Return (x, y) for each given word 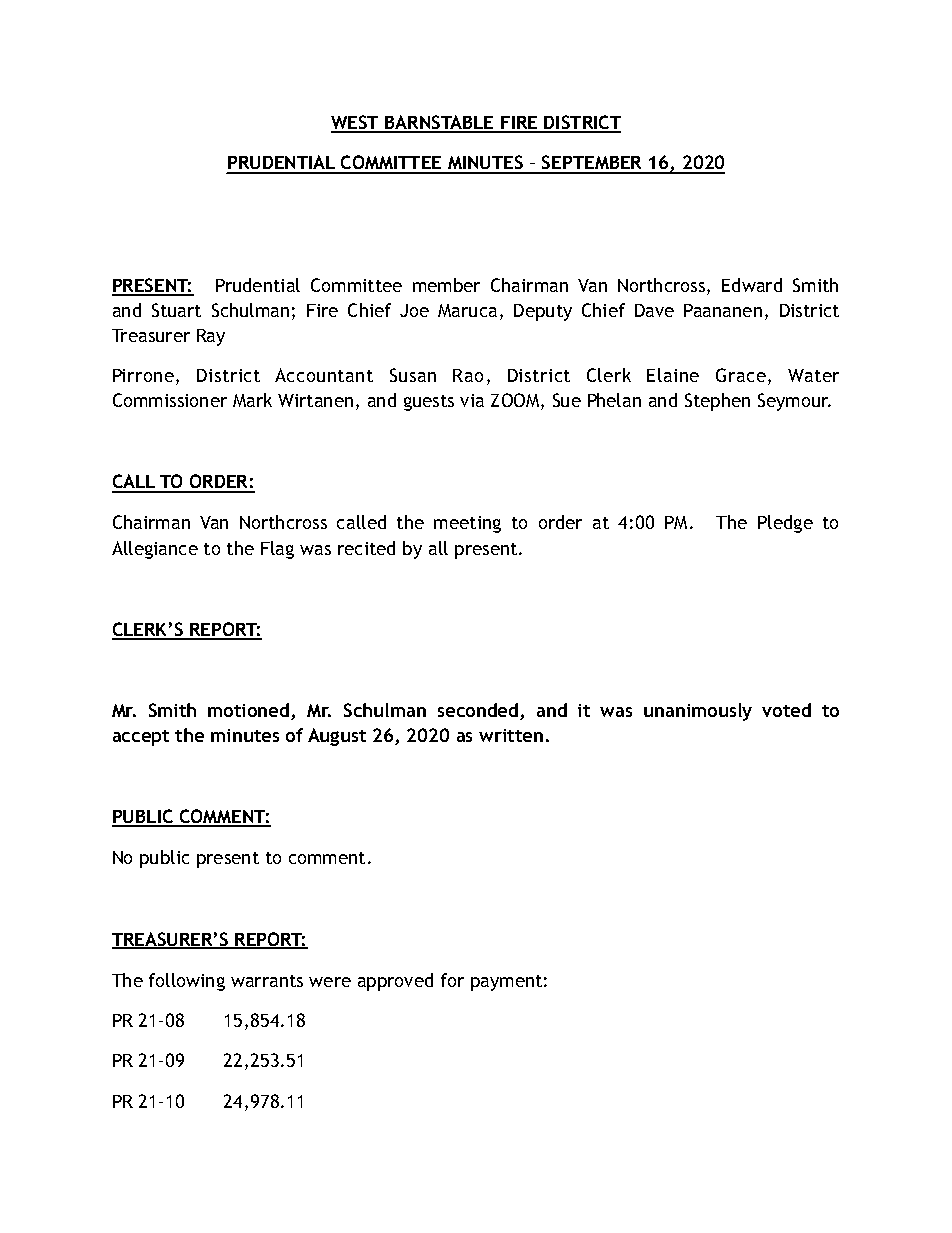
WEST (356, 123)
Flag (277, 550)
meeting (467, 524)
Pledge (785, 524)
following (187, 982)
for (452, 980)
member (446, 285)
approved (395, 982)
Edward (752, 285)
